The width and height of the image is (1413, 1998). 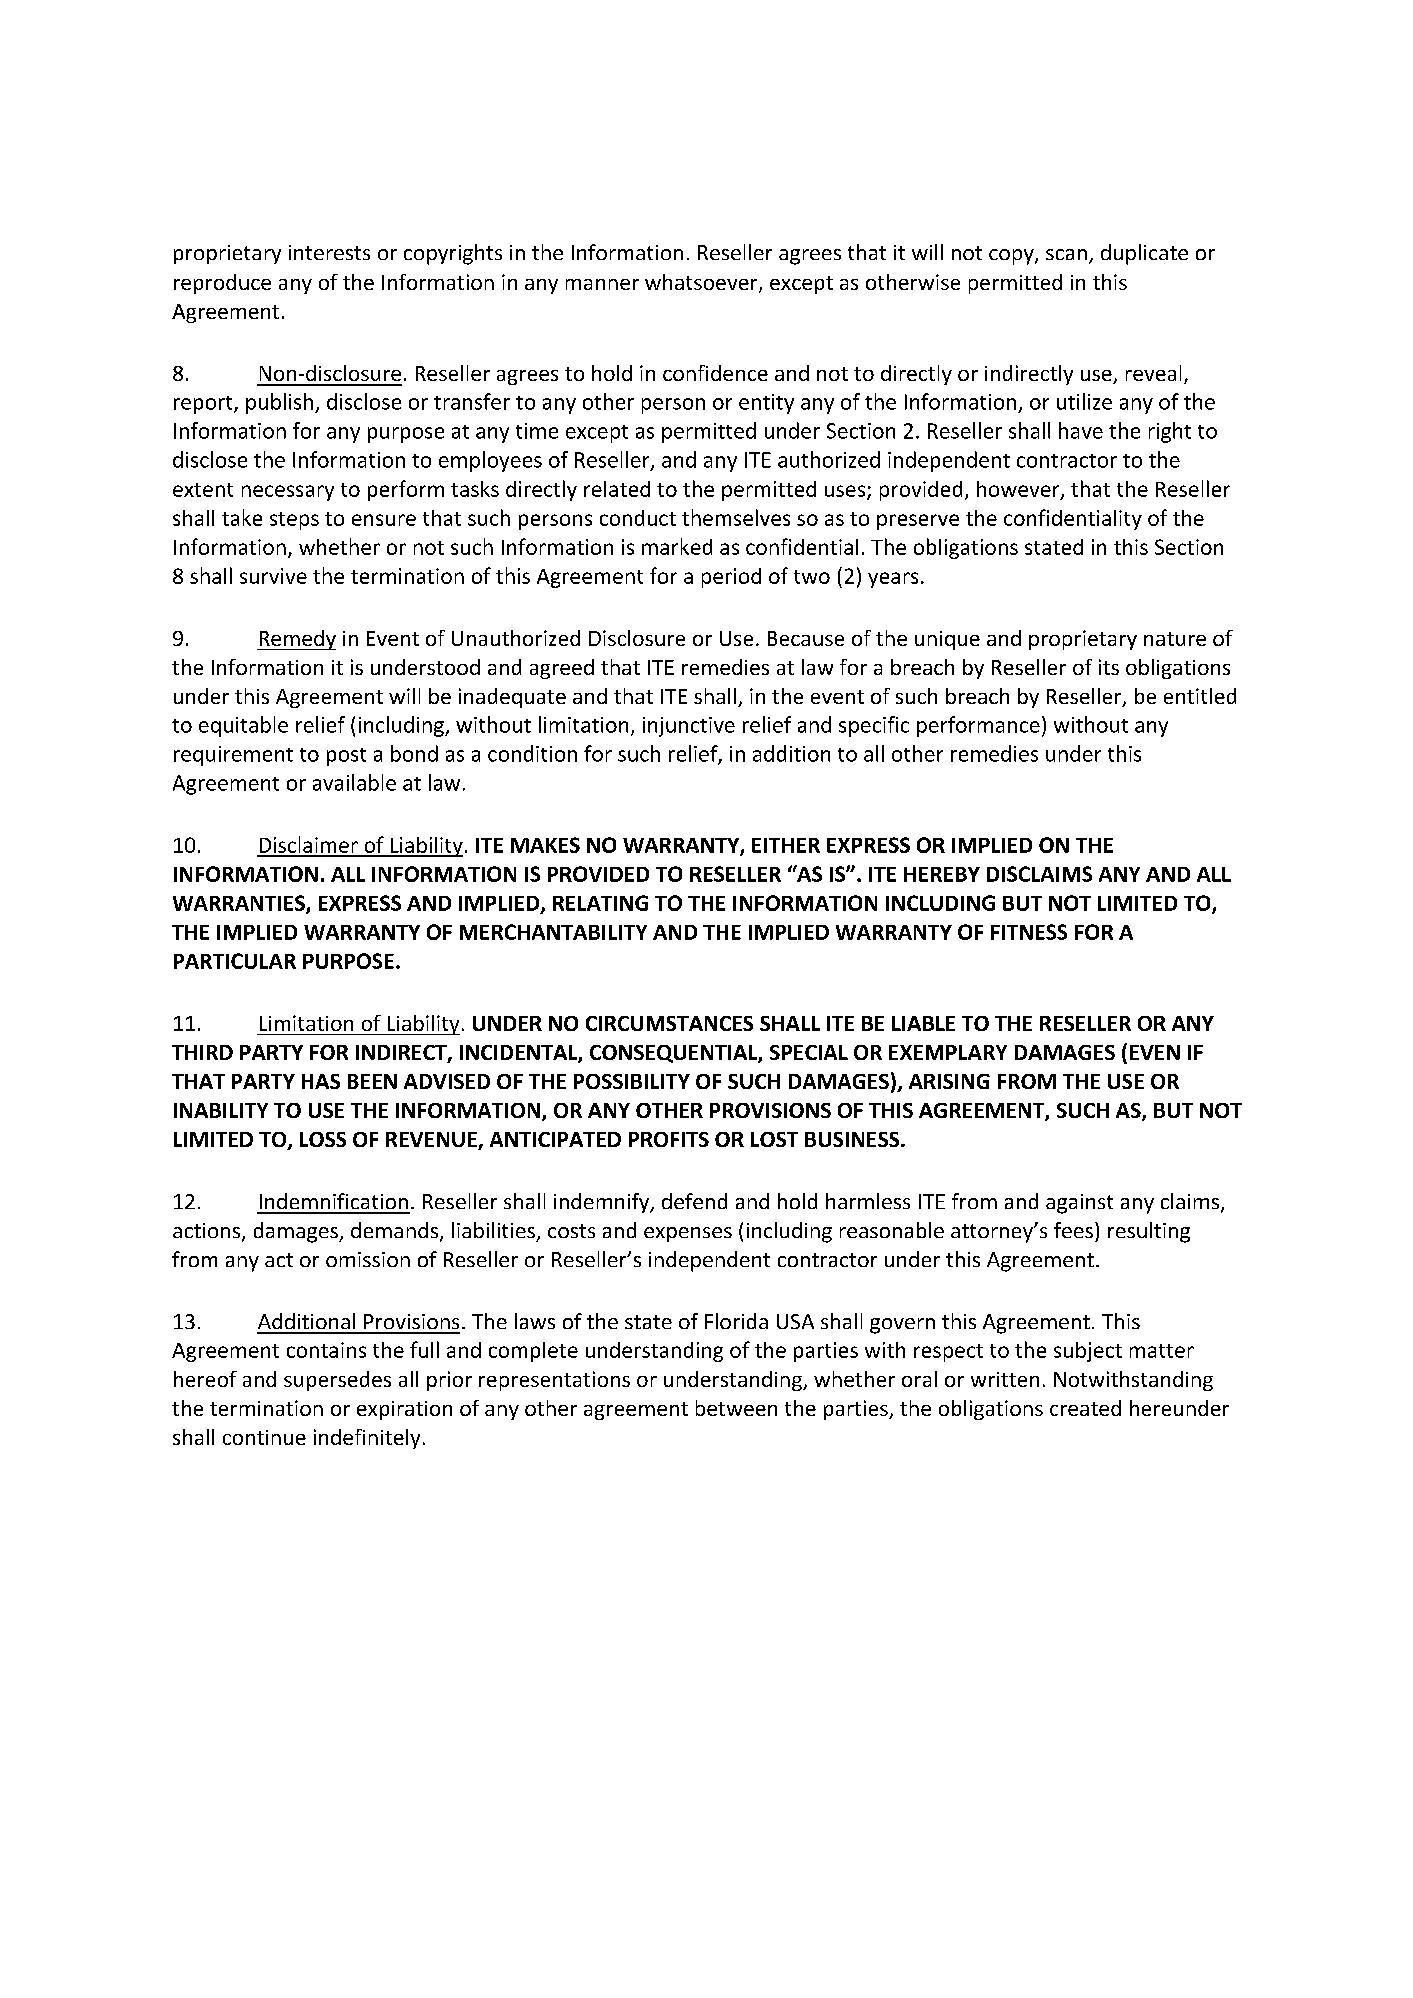 What do you see at coordinates (702, 283) in the image?
I see `whatsoever` at bounding box center [702, 283].
